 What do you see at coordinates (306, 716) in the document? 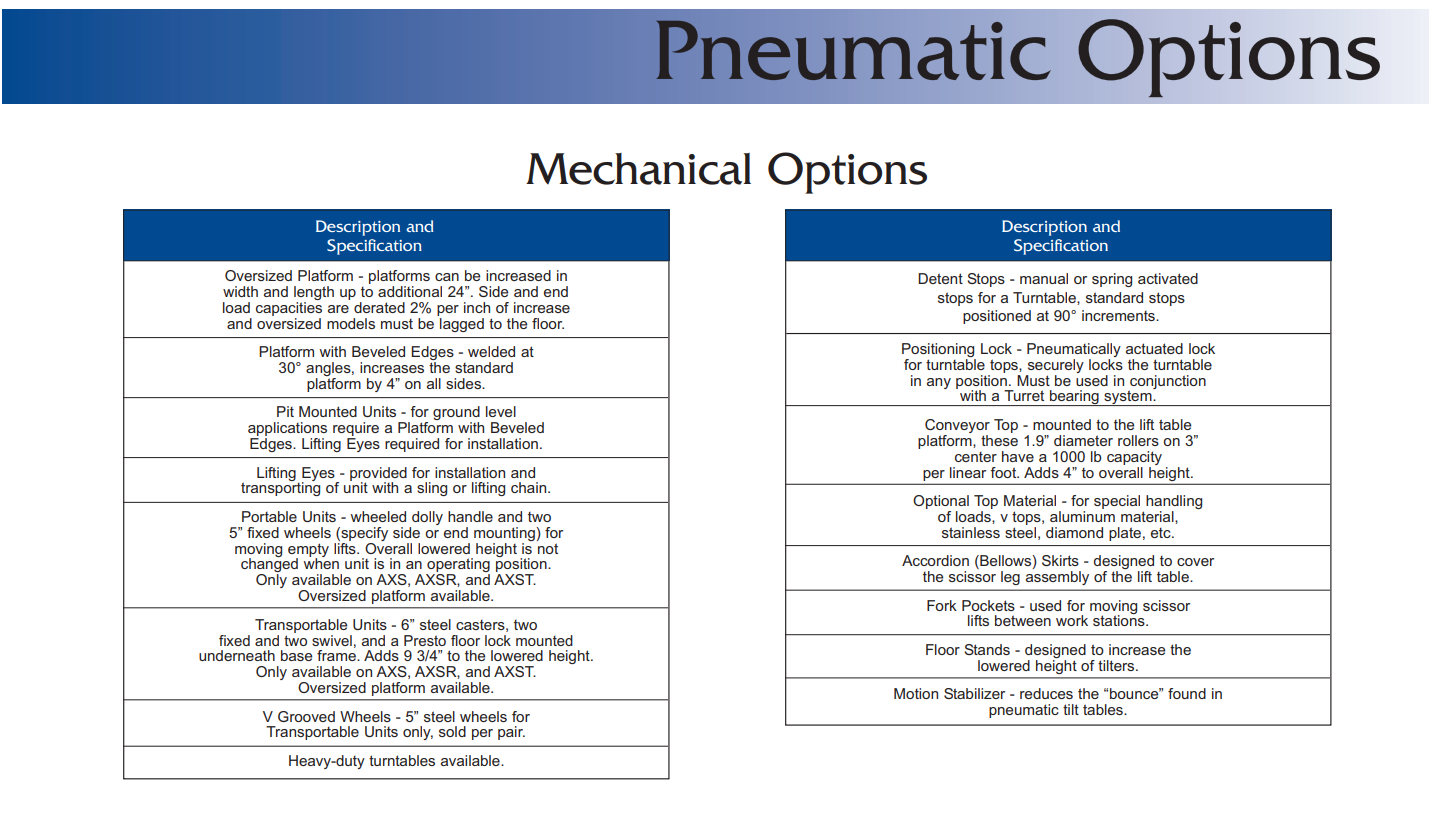
I see `Grooved` at bounding box center [306, 716].
